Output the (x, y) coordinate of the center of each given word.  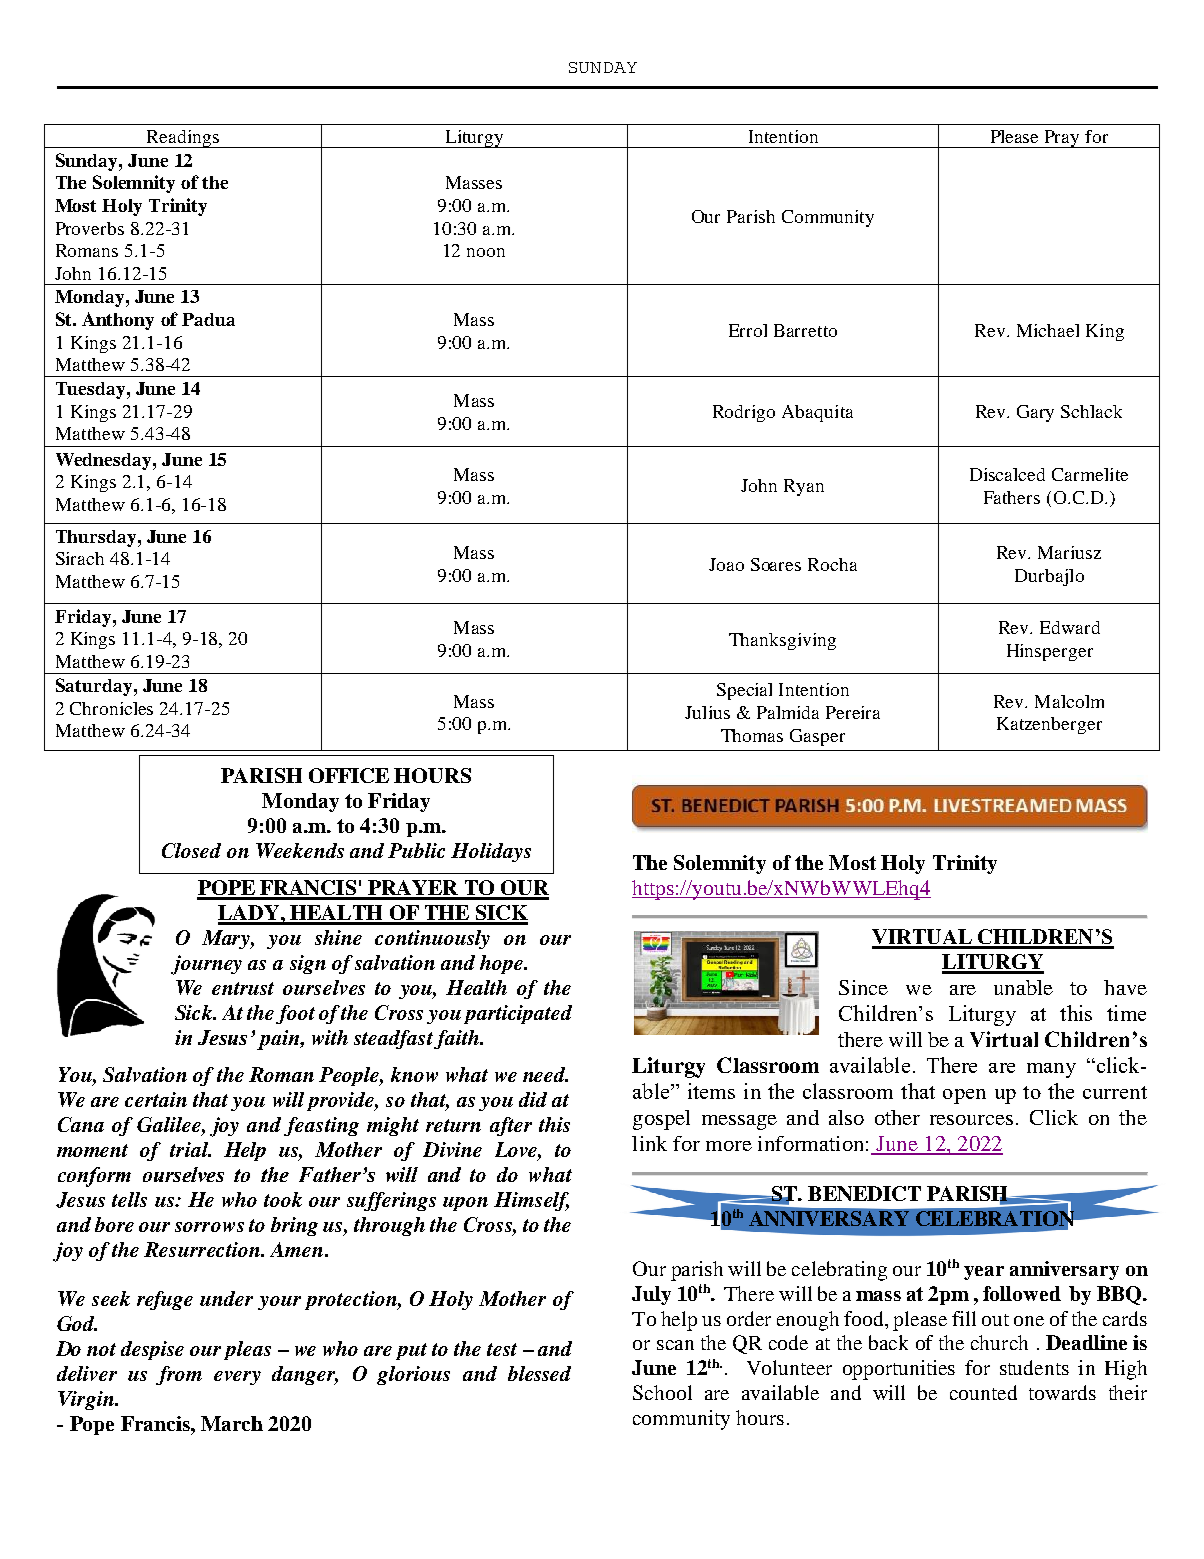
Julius (707, 712)
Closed (191, 850)
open (964, 1096)
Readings (182, 139)
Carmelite (1090, 474)
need (545, 1074)
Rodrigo (744, 413)
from (179, 1375)
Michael (1048, 330)
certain (156, 1099)
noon (486, 252)
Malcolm (1069, 701)
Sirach (80, 558)
